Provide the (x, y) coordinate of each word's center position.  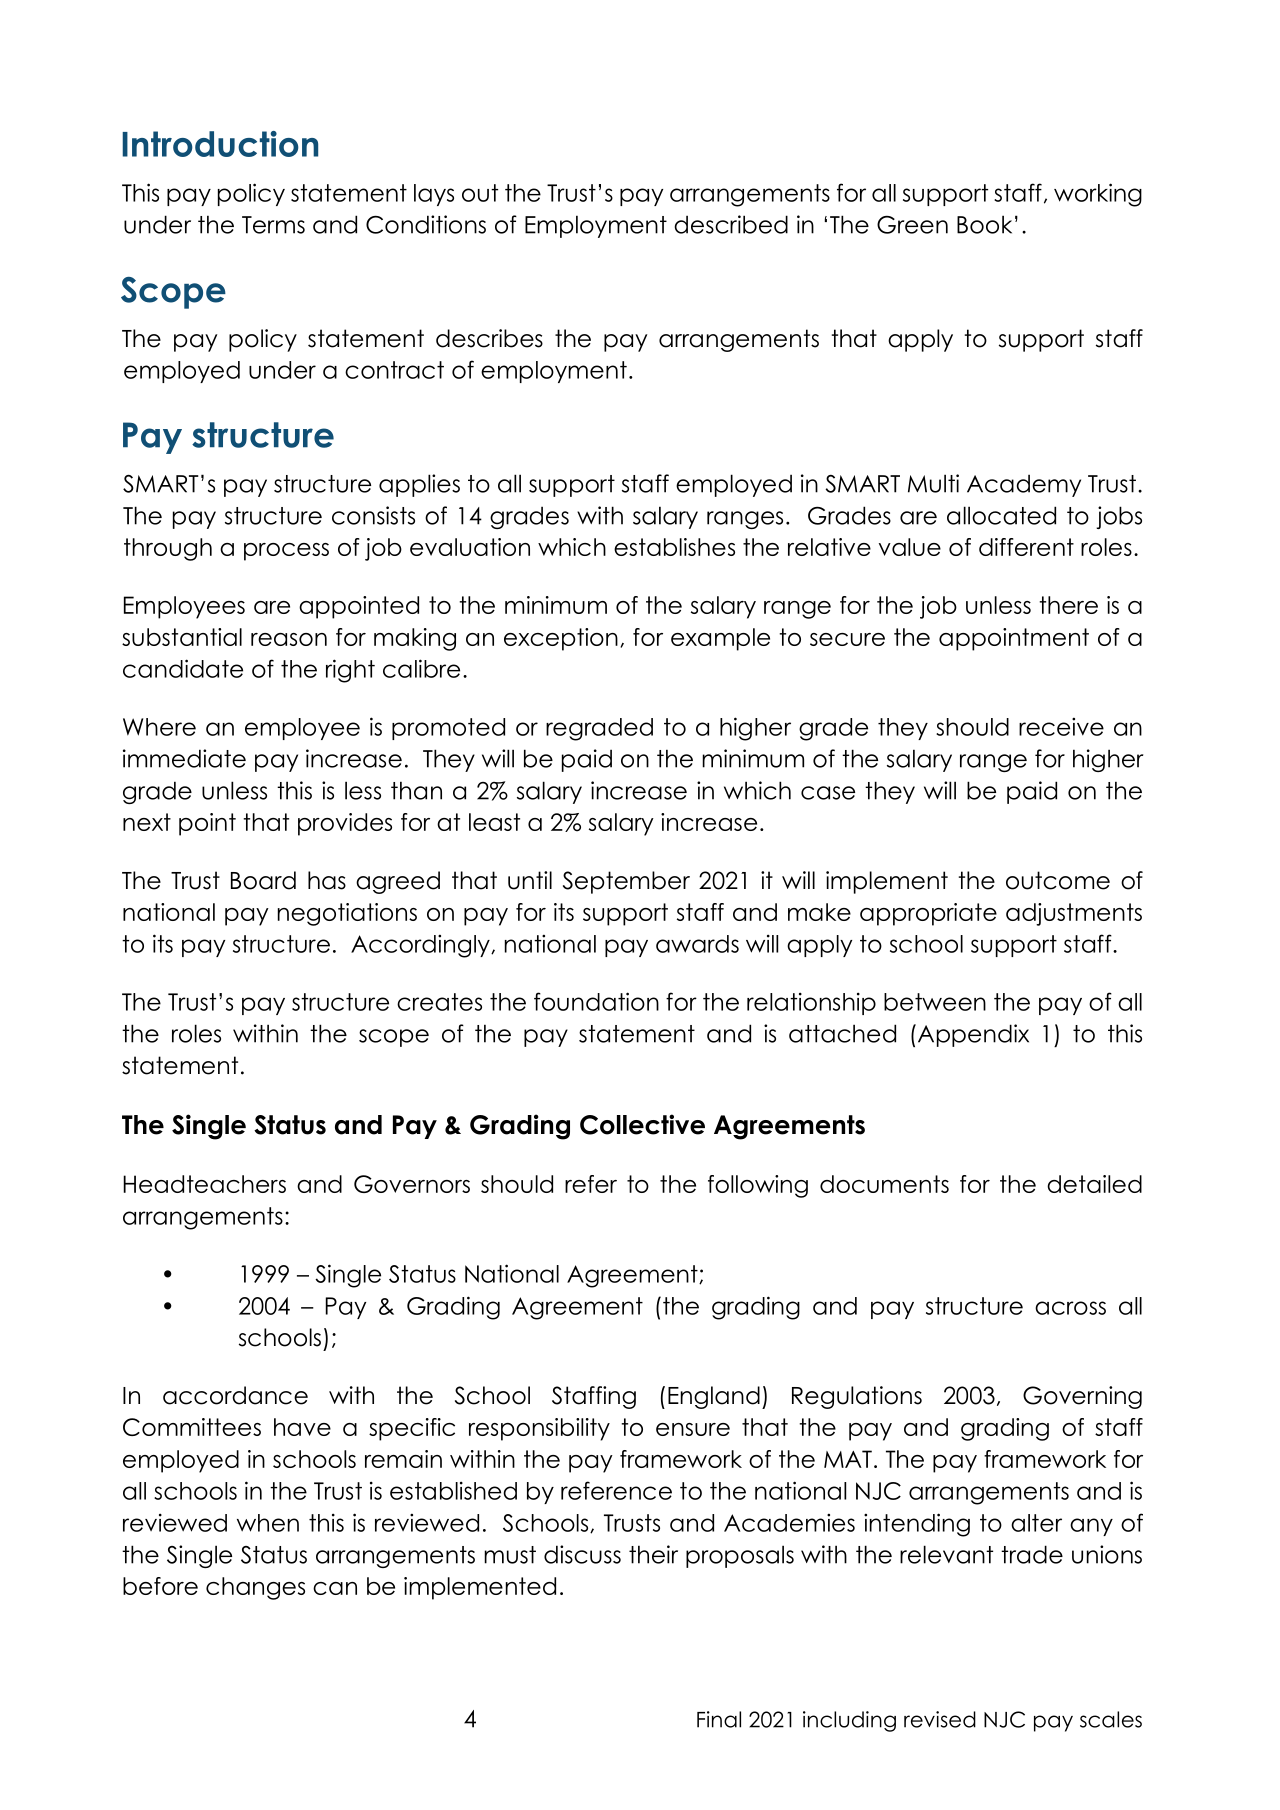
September (626, 882)
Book (984, 224)
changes (255, 1588)
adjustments (1074, 914)
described (731, 224)
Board (263, 880)
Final (719, 1719)
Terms (273, 225)
